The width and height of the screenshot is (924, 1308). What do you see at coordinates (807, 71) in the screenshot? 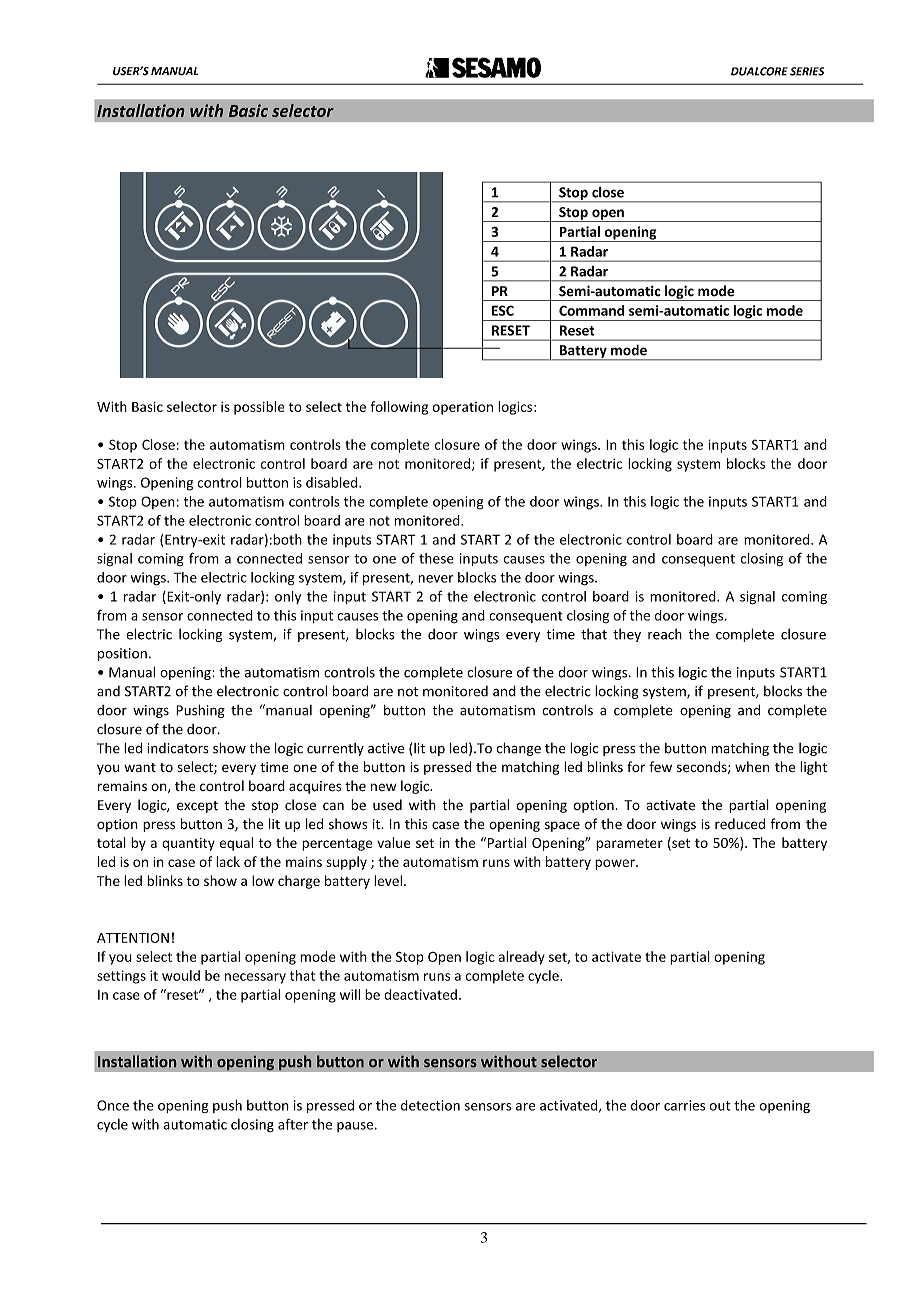
I see `SERIES` at bounding box center [807, 71].
